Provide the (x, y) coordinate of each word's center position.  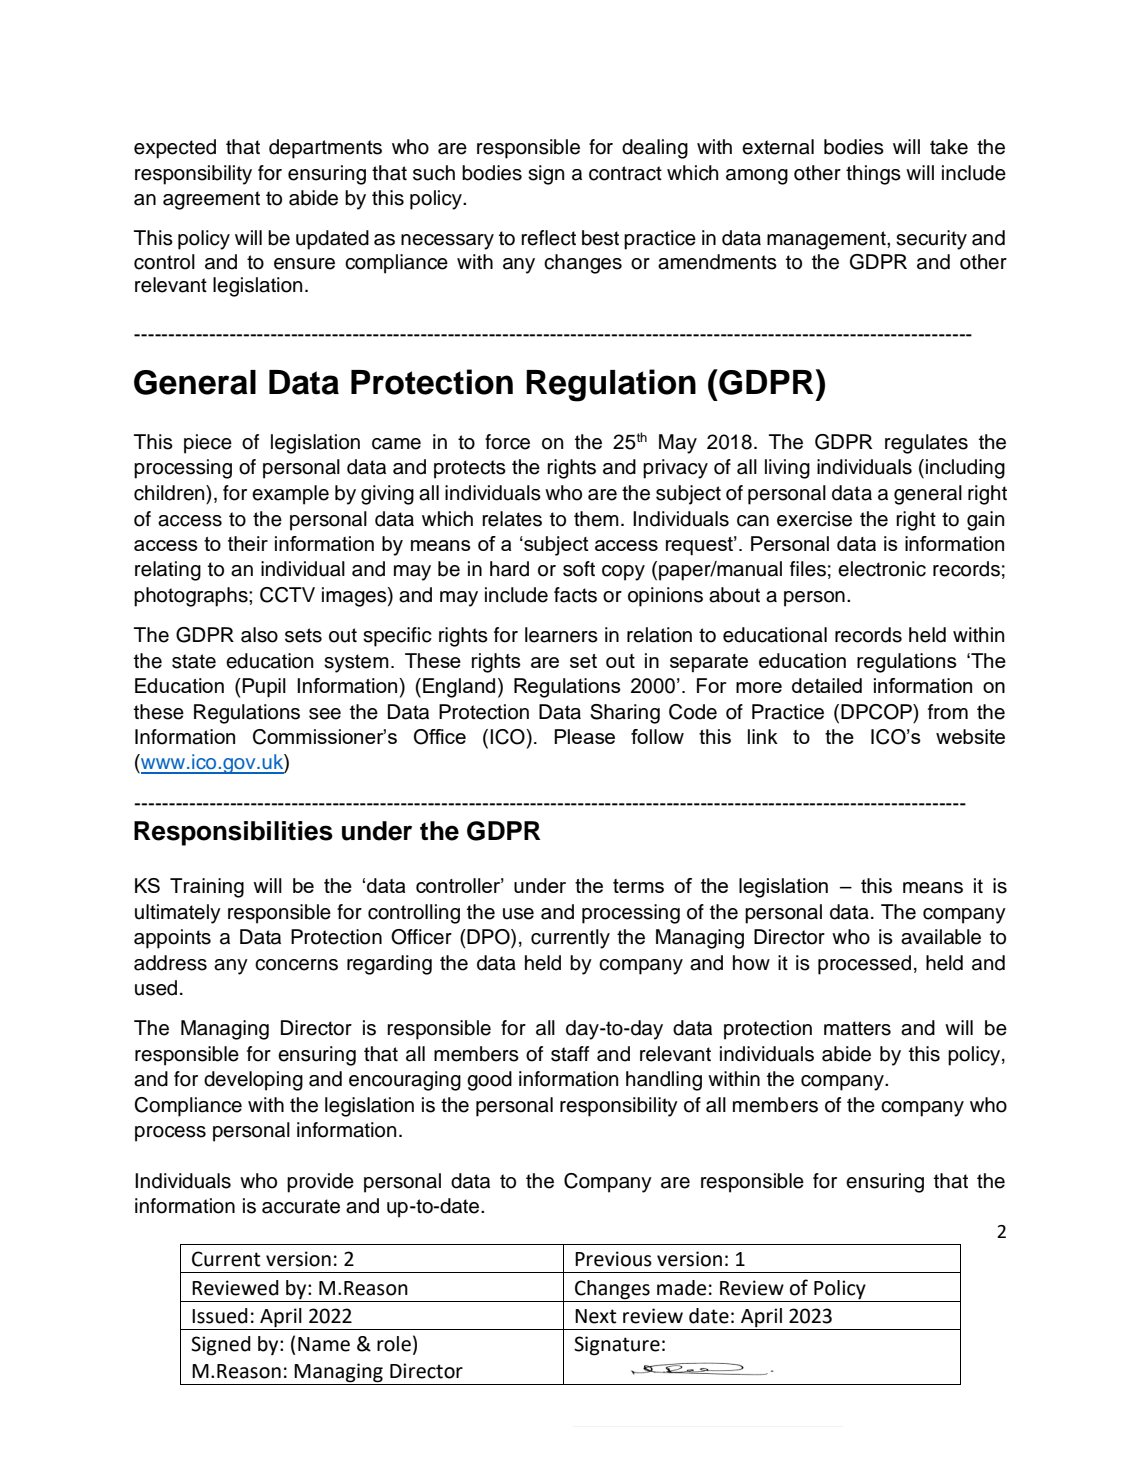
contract (625, 173)
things (873, 175)
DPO (488, 937)
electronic (882, 569)
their (248, 543)
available (941, 937)
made (681, 1288)
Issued (220, 1316)
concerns (296, 965)
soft (579, 569)
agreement (211, 200)
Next (595, 1316)
